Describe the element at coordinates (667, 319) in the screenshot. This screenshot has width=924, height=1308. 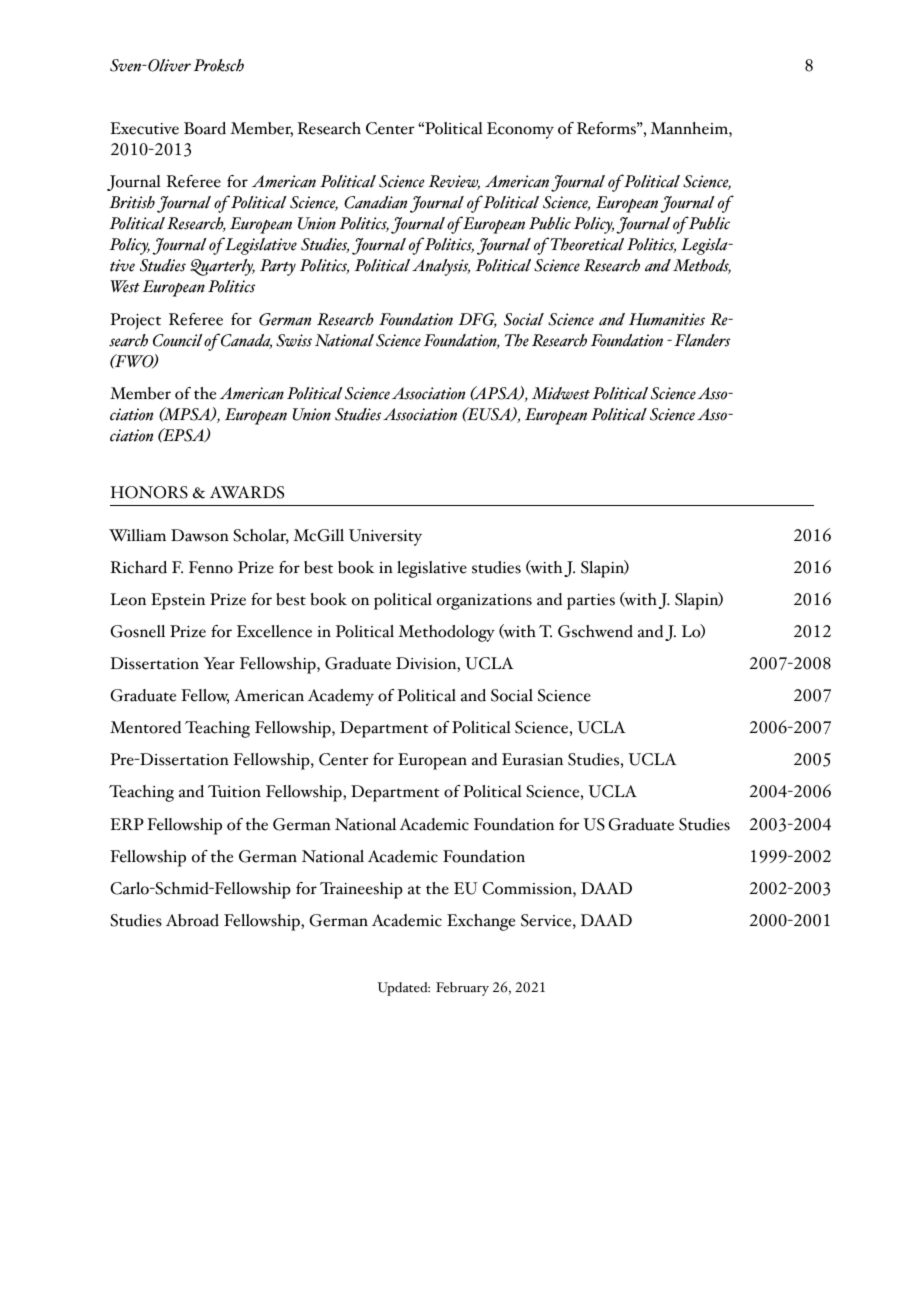
I see `Humanities` at that location.
